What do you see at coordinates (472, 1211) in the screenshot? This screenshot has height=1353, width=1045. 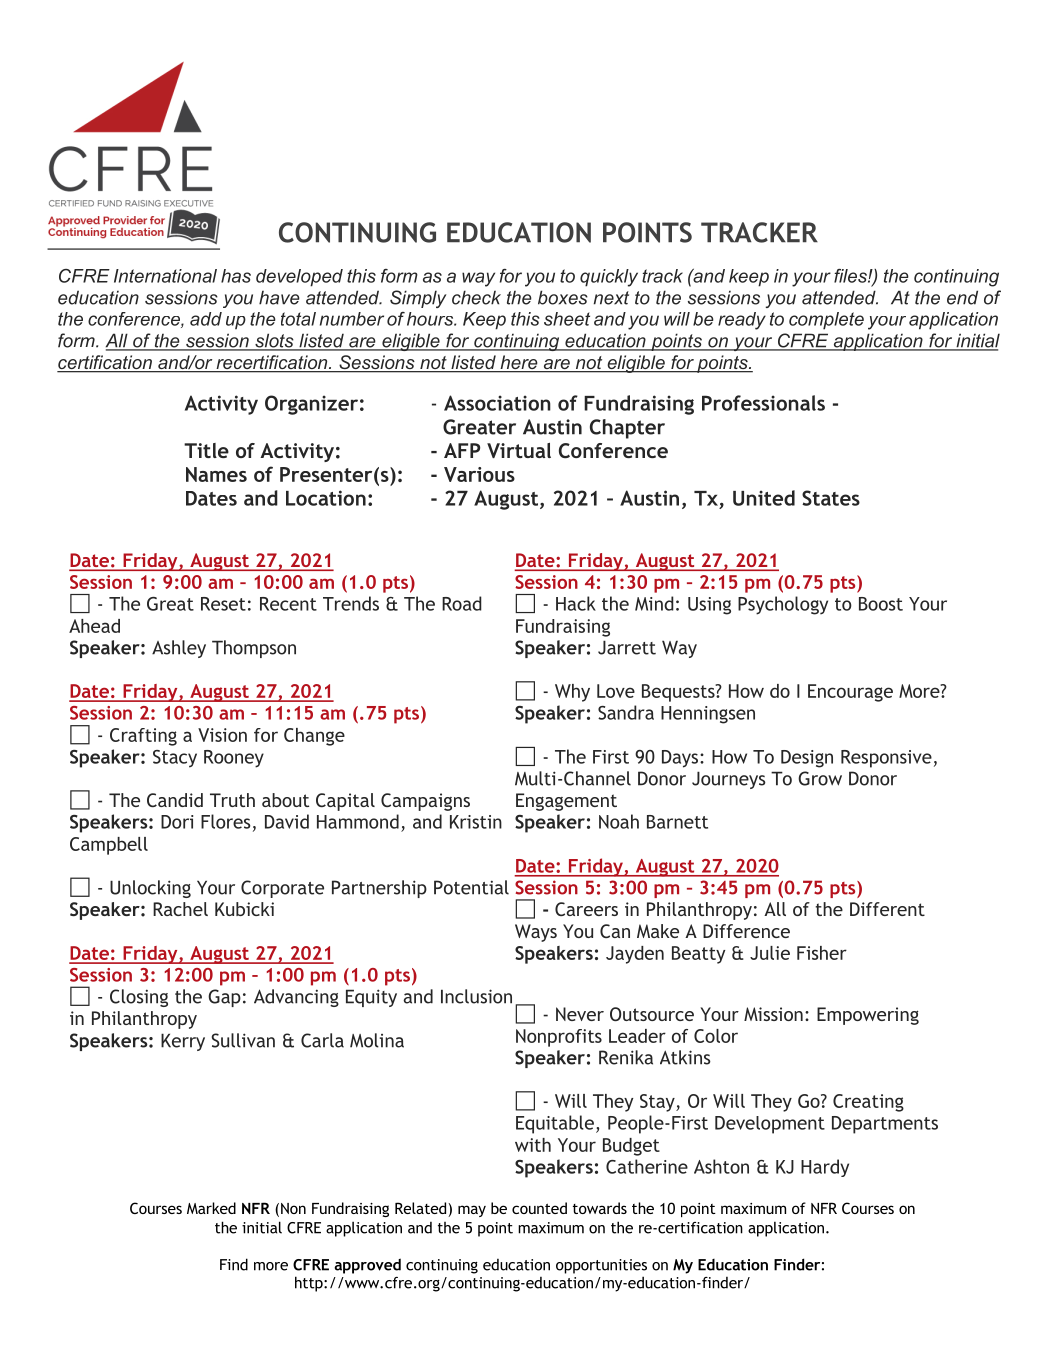 I see `may` at bounding box center [472, 1211].
